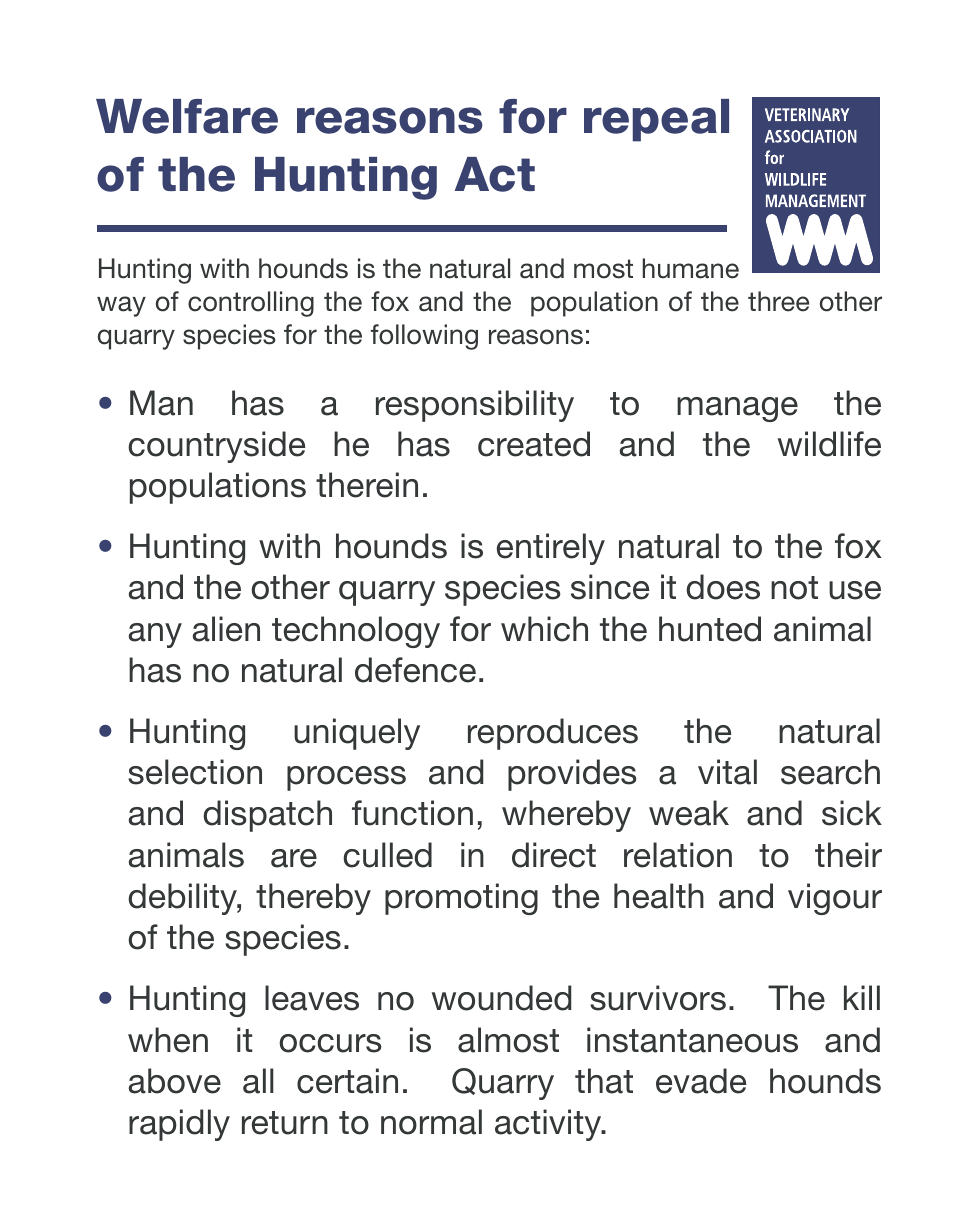  Describe the element at coordinates (175, 1081) in the image. I see `above` at that location.
